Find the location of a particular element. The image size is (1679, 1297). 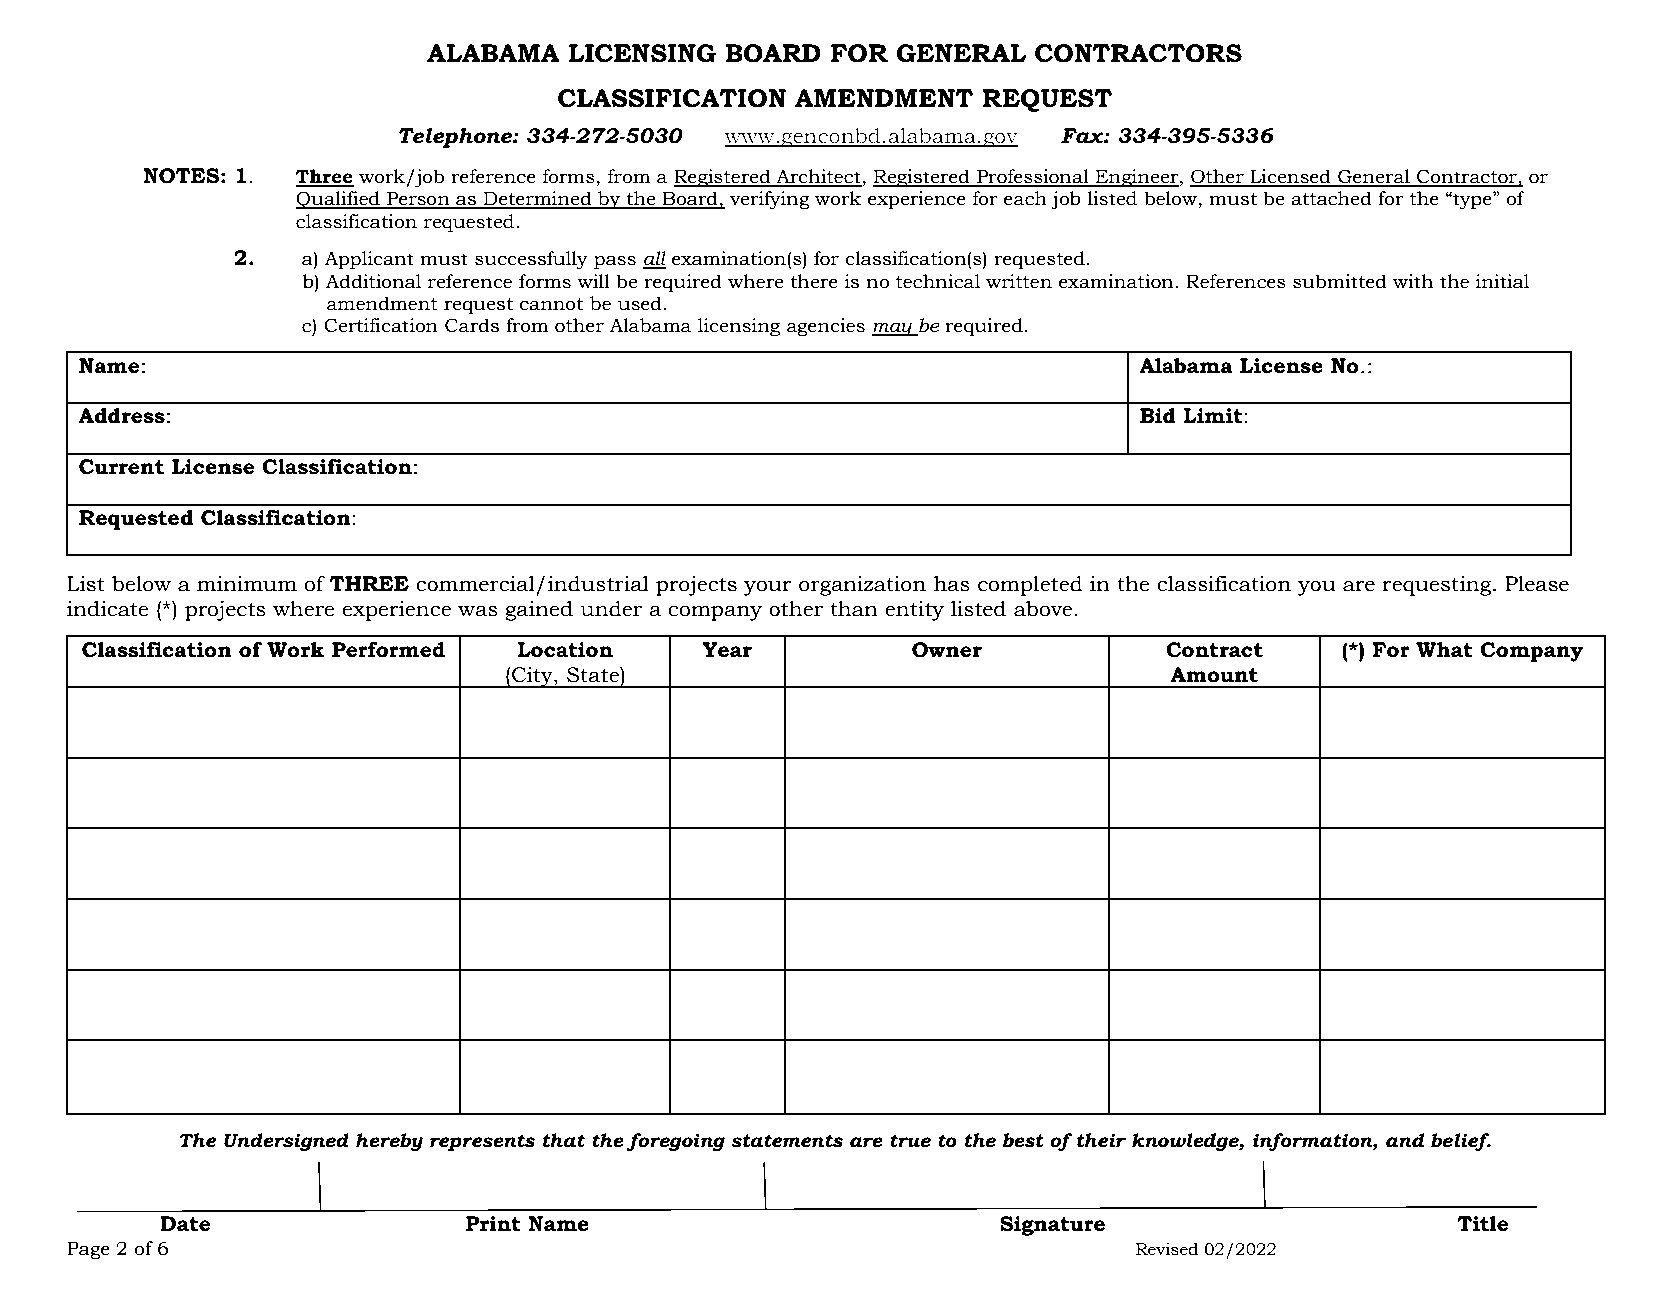

attached is located at coordinates (1331, 198).
